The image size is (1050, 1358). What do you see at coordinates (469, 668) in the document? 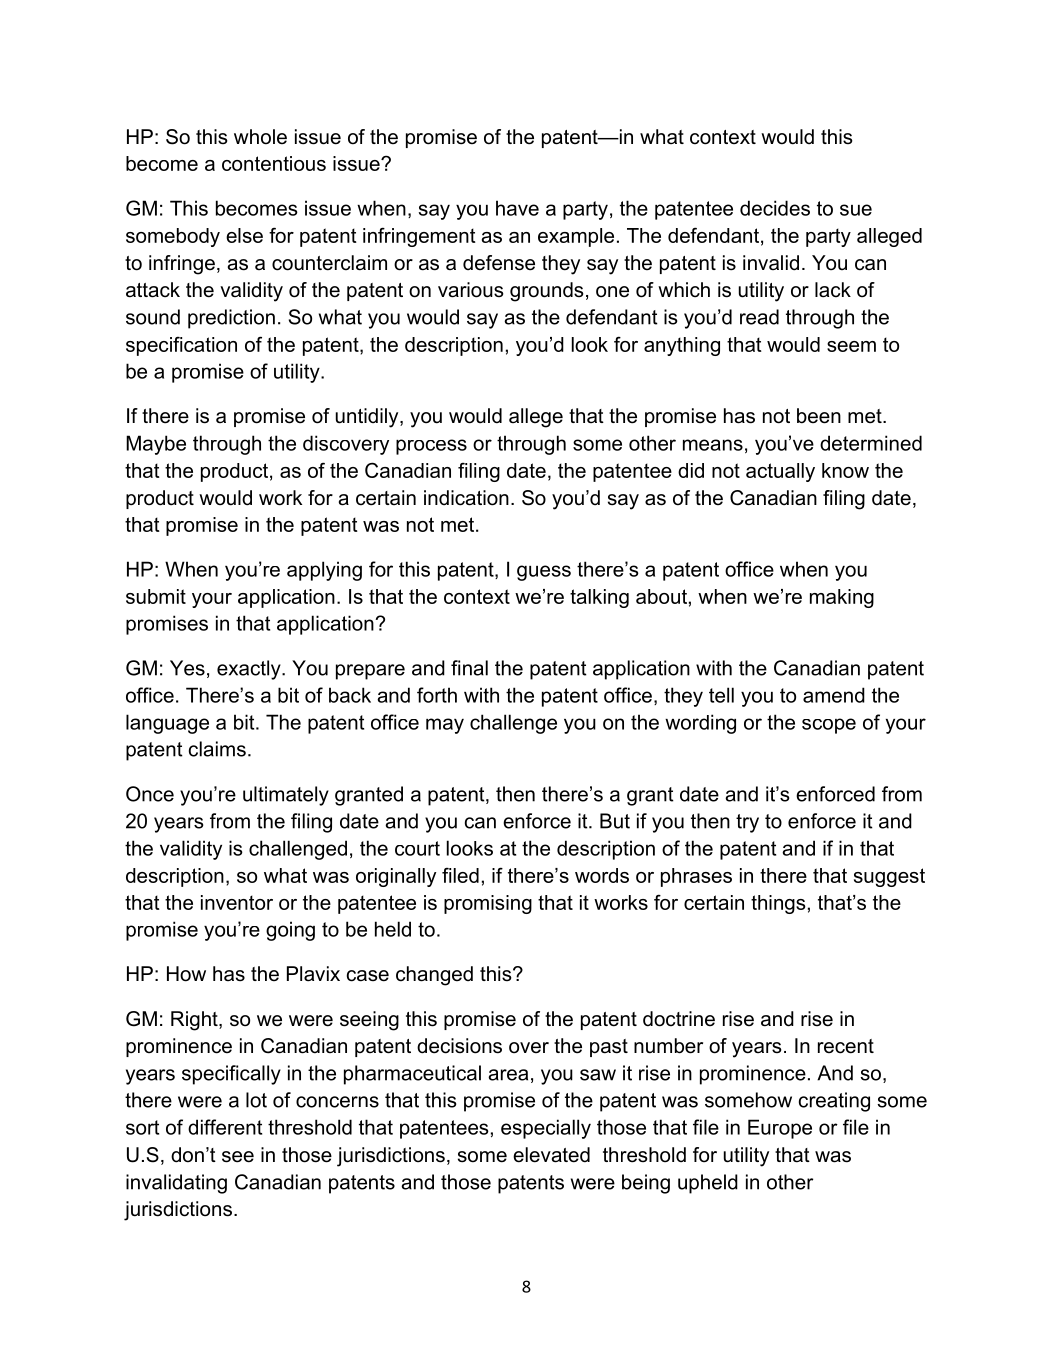
I see `final` at bounding box center [469, 668].
